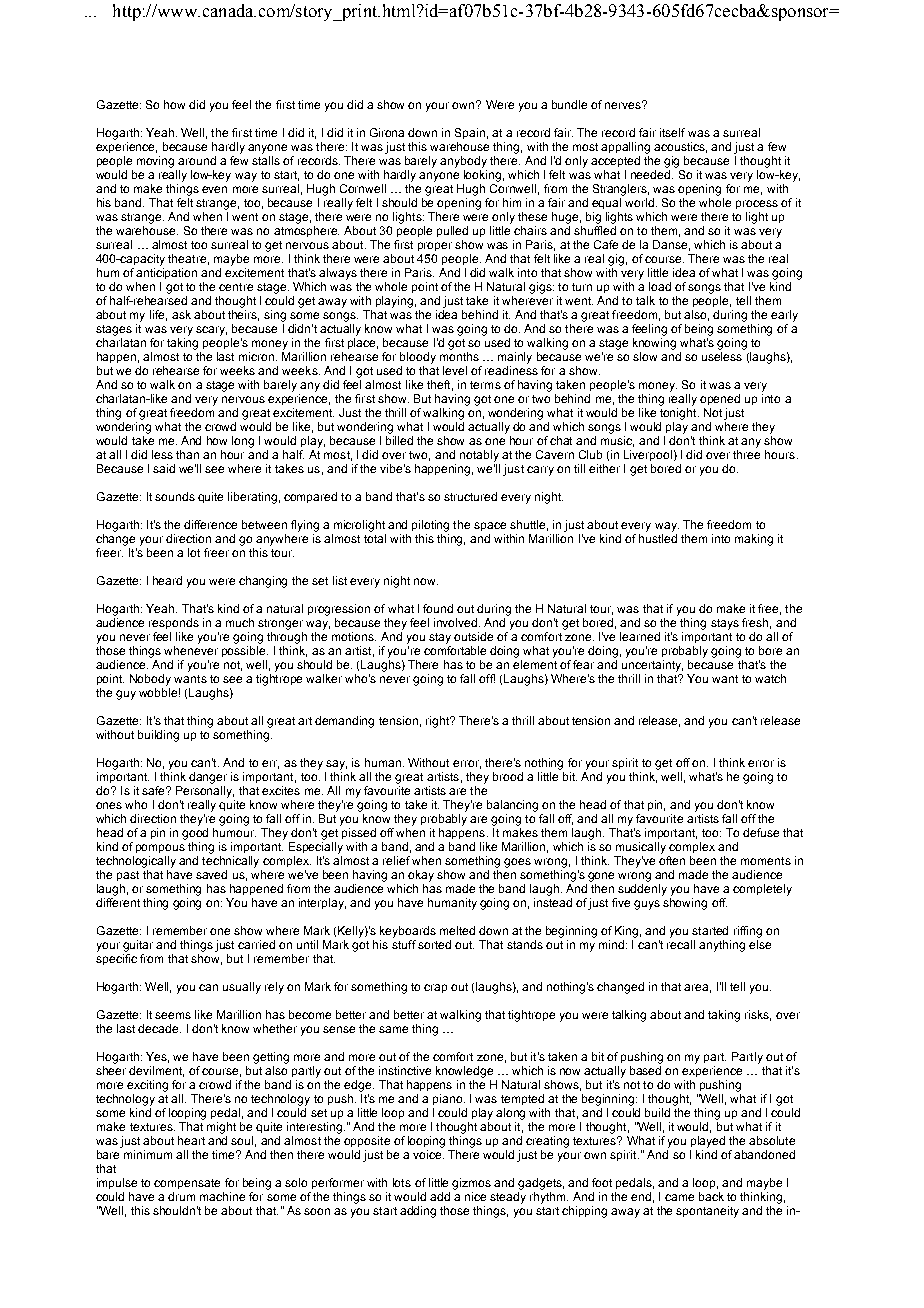  I want to click on around, so click(197, 160).
